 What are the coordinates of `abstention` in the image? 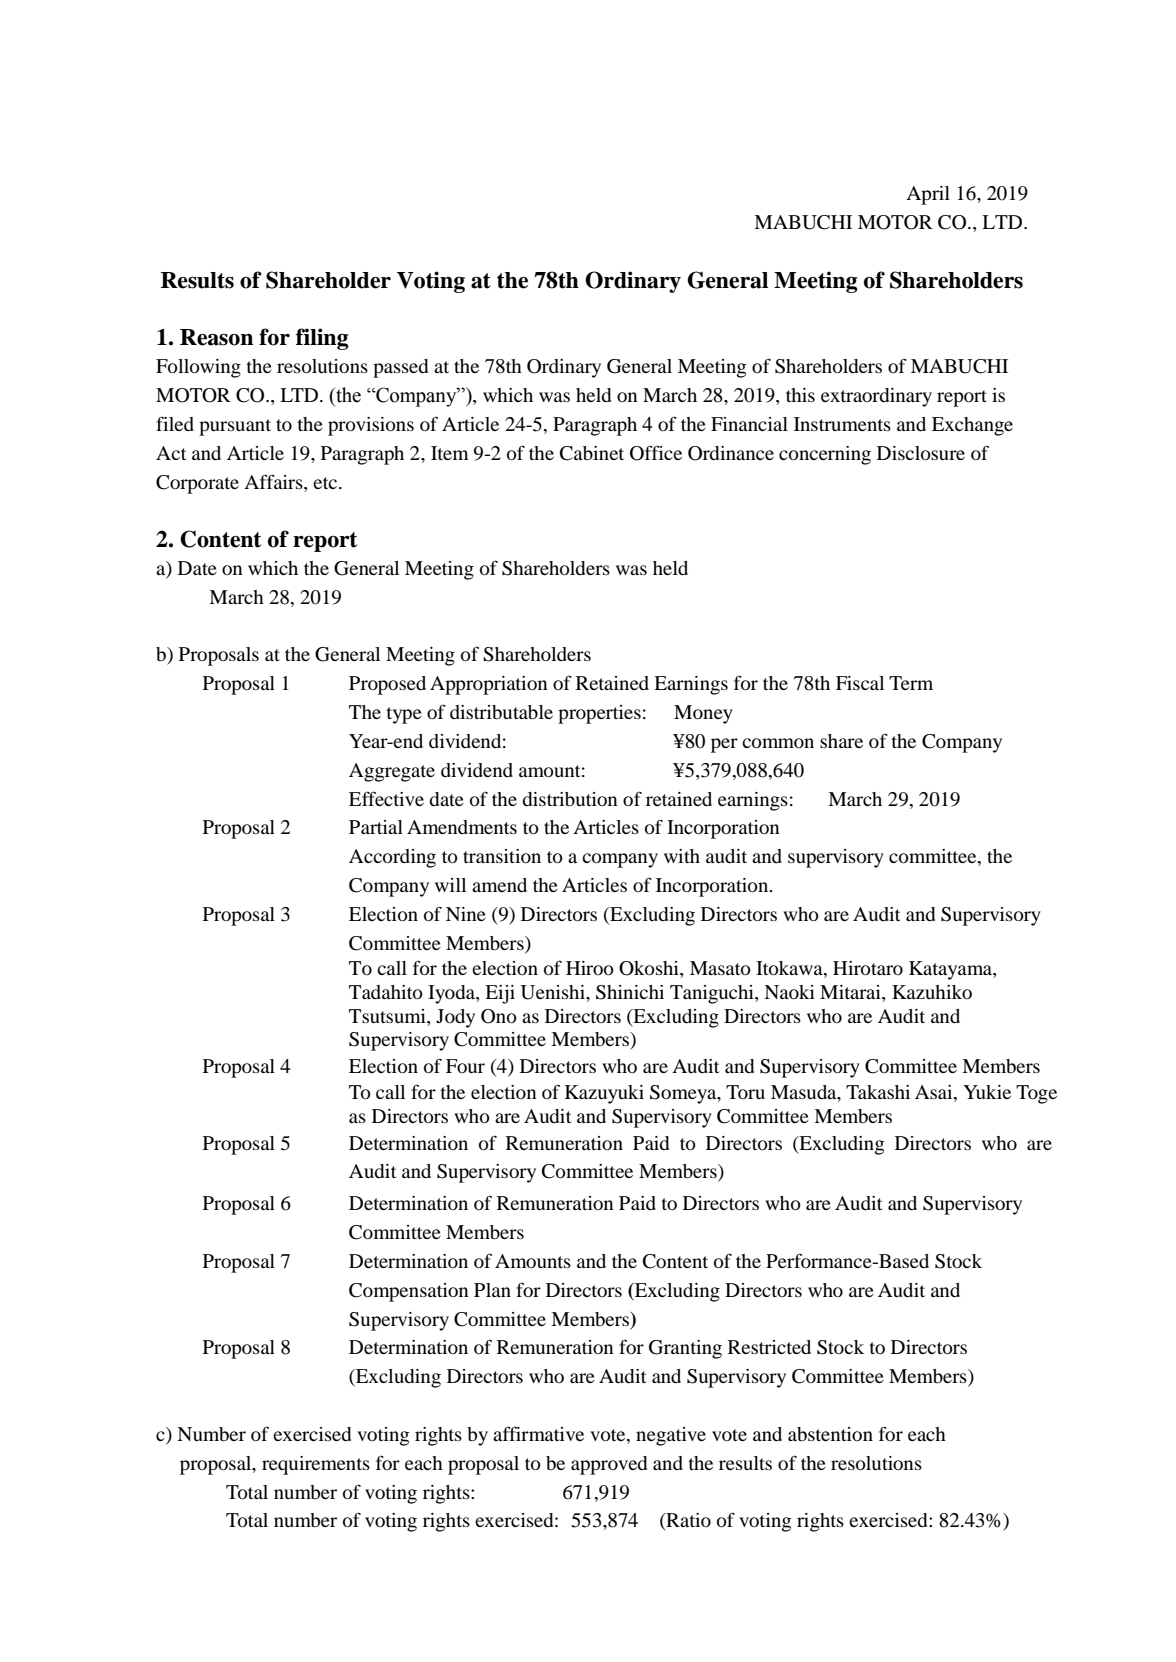 It's located at (830, 1434).
